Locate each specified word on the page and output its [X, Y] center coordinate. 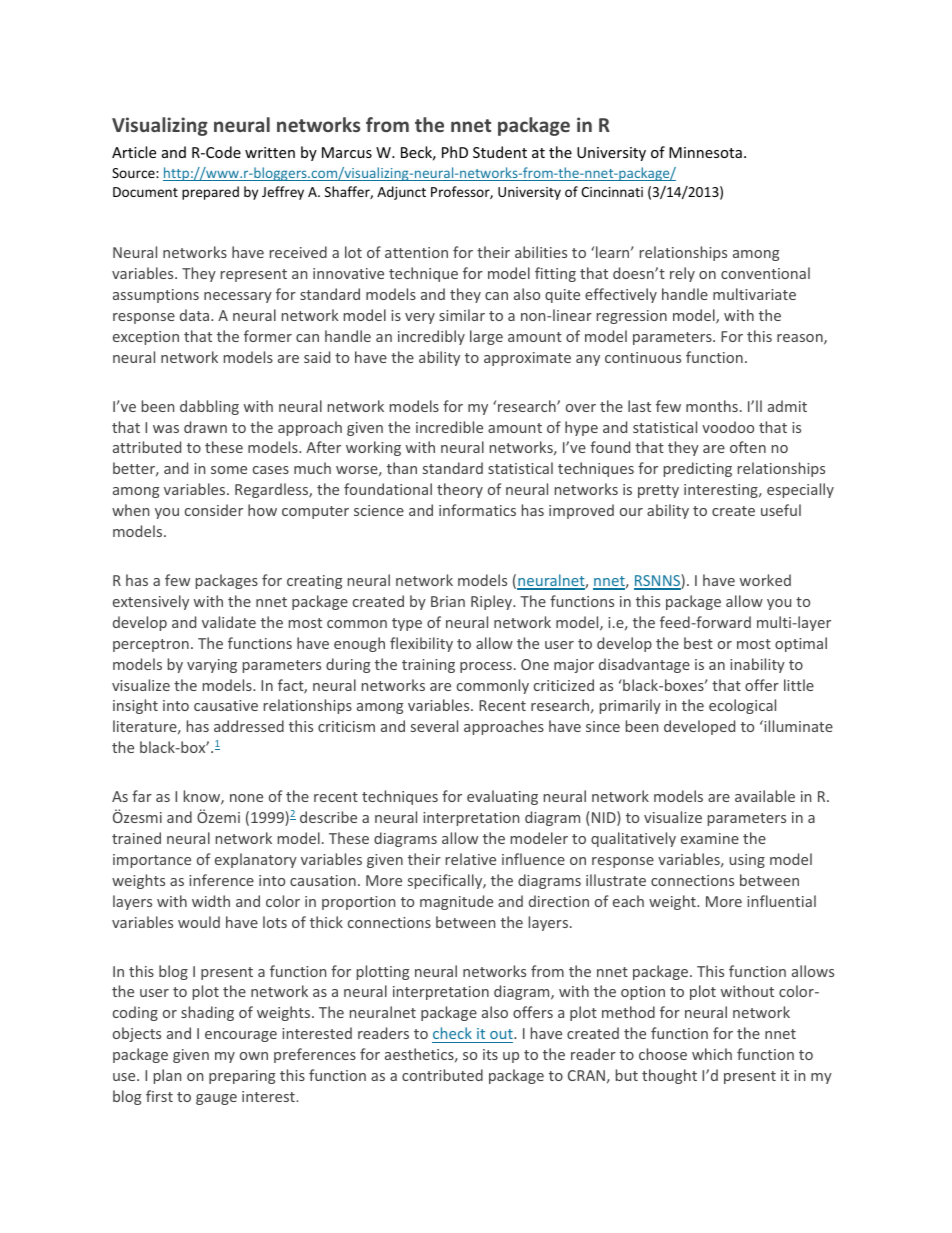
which [712, 1054]
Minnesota [705, 152]
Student [500, 152]
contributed [442, 1075]
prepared [210, 193]
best [698, 643]
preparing [242, 1077]
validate [229, 622]
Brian [448, 601]
